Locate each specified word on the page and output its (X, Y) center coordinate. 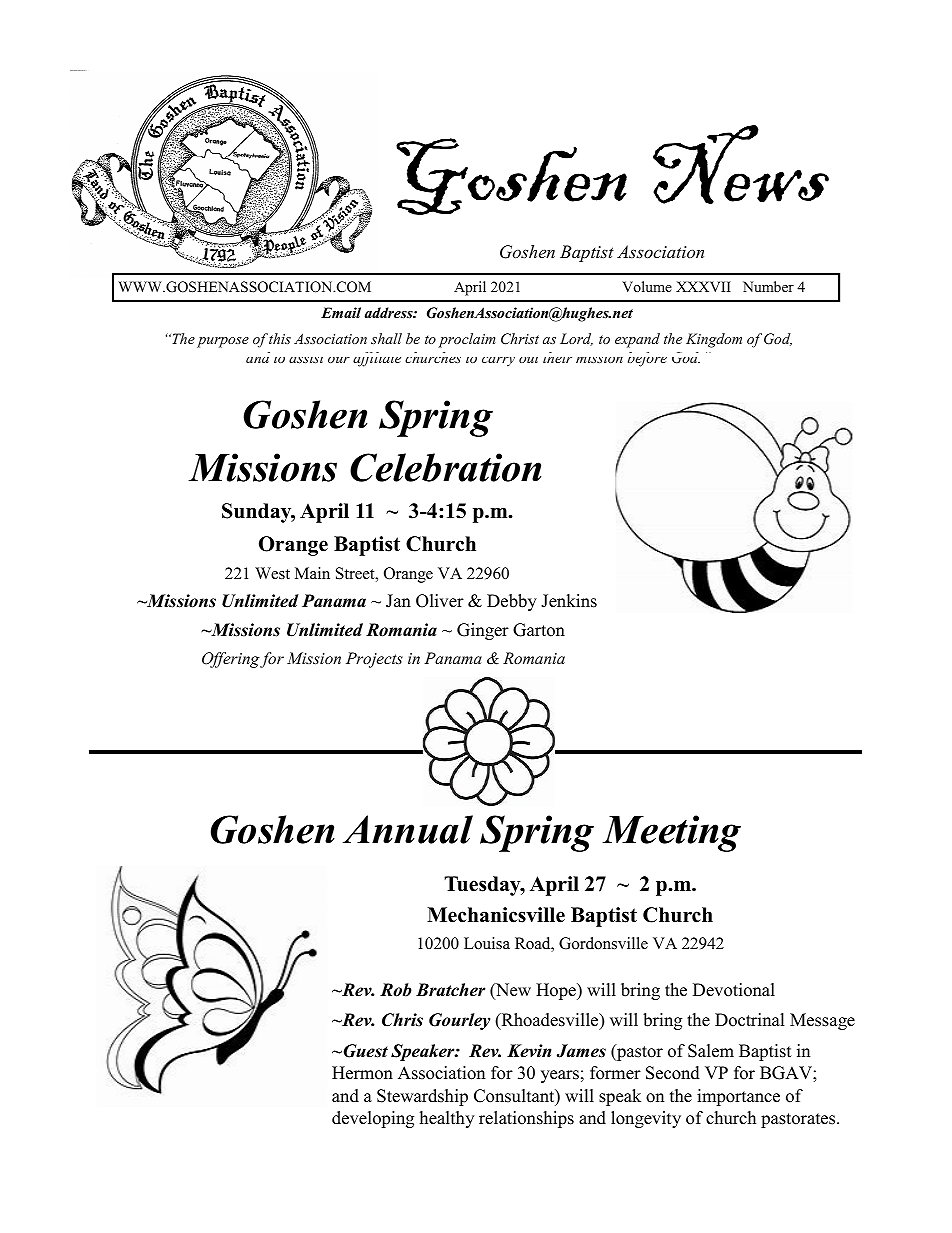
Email (341, 312)
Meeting (671, 833)
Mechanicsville (496, 915)
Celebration (445, 467)
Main (312, 573)
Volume (647, 286)
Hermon (362, 1073)
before (647, 359)
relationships (526, 1119)
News (741, 164)
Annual (408, 829)
